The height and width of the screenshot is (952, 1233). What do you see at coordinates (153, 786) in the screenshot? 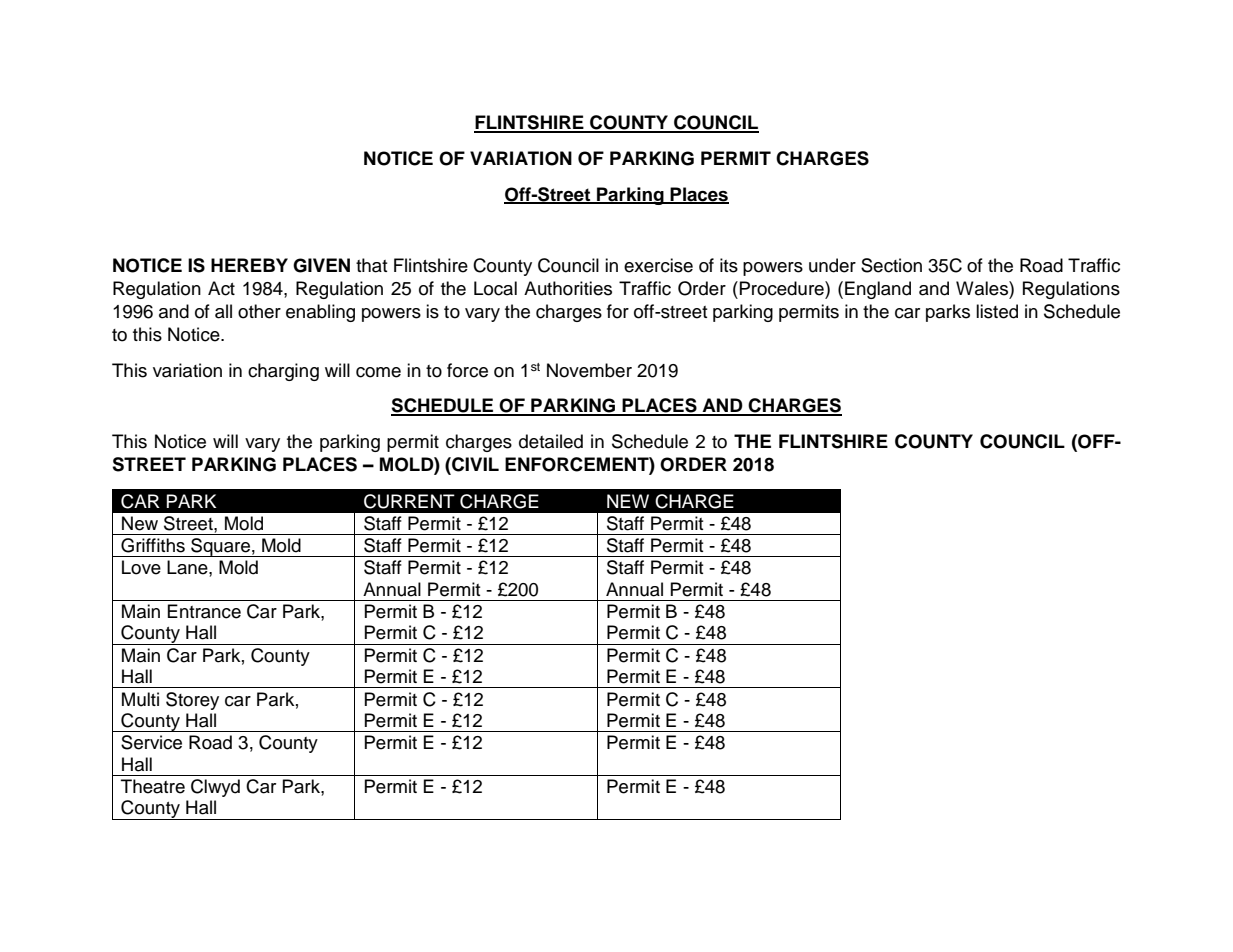
I see `Theatre` at bounding box center [153, 786].
